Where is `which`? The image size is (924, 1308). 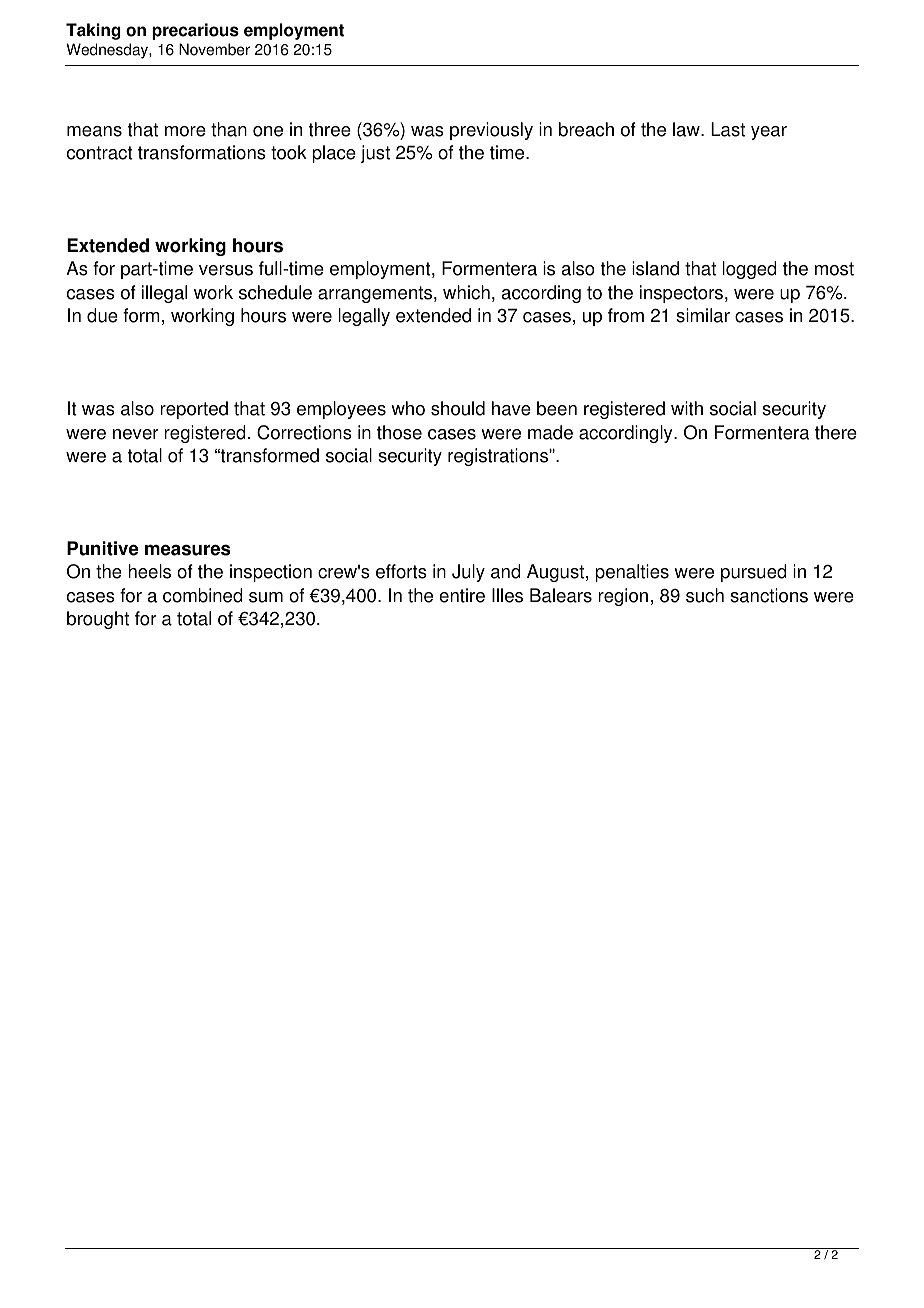 which is located at coordinates (466, 292).
